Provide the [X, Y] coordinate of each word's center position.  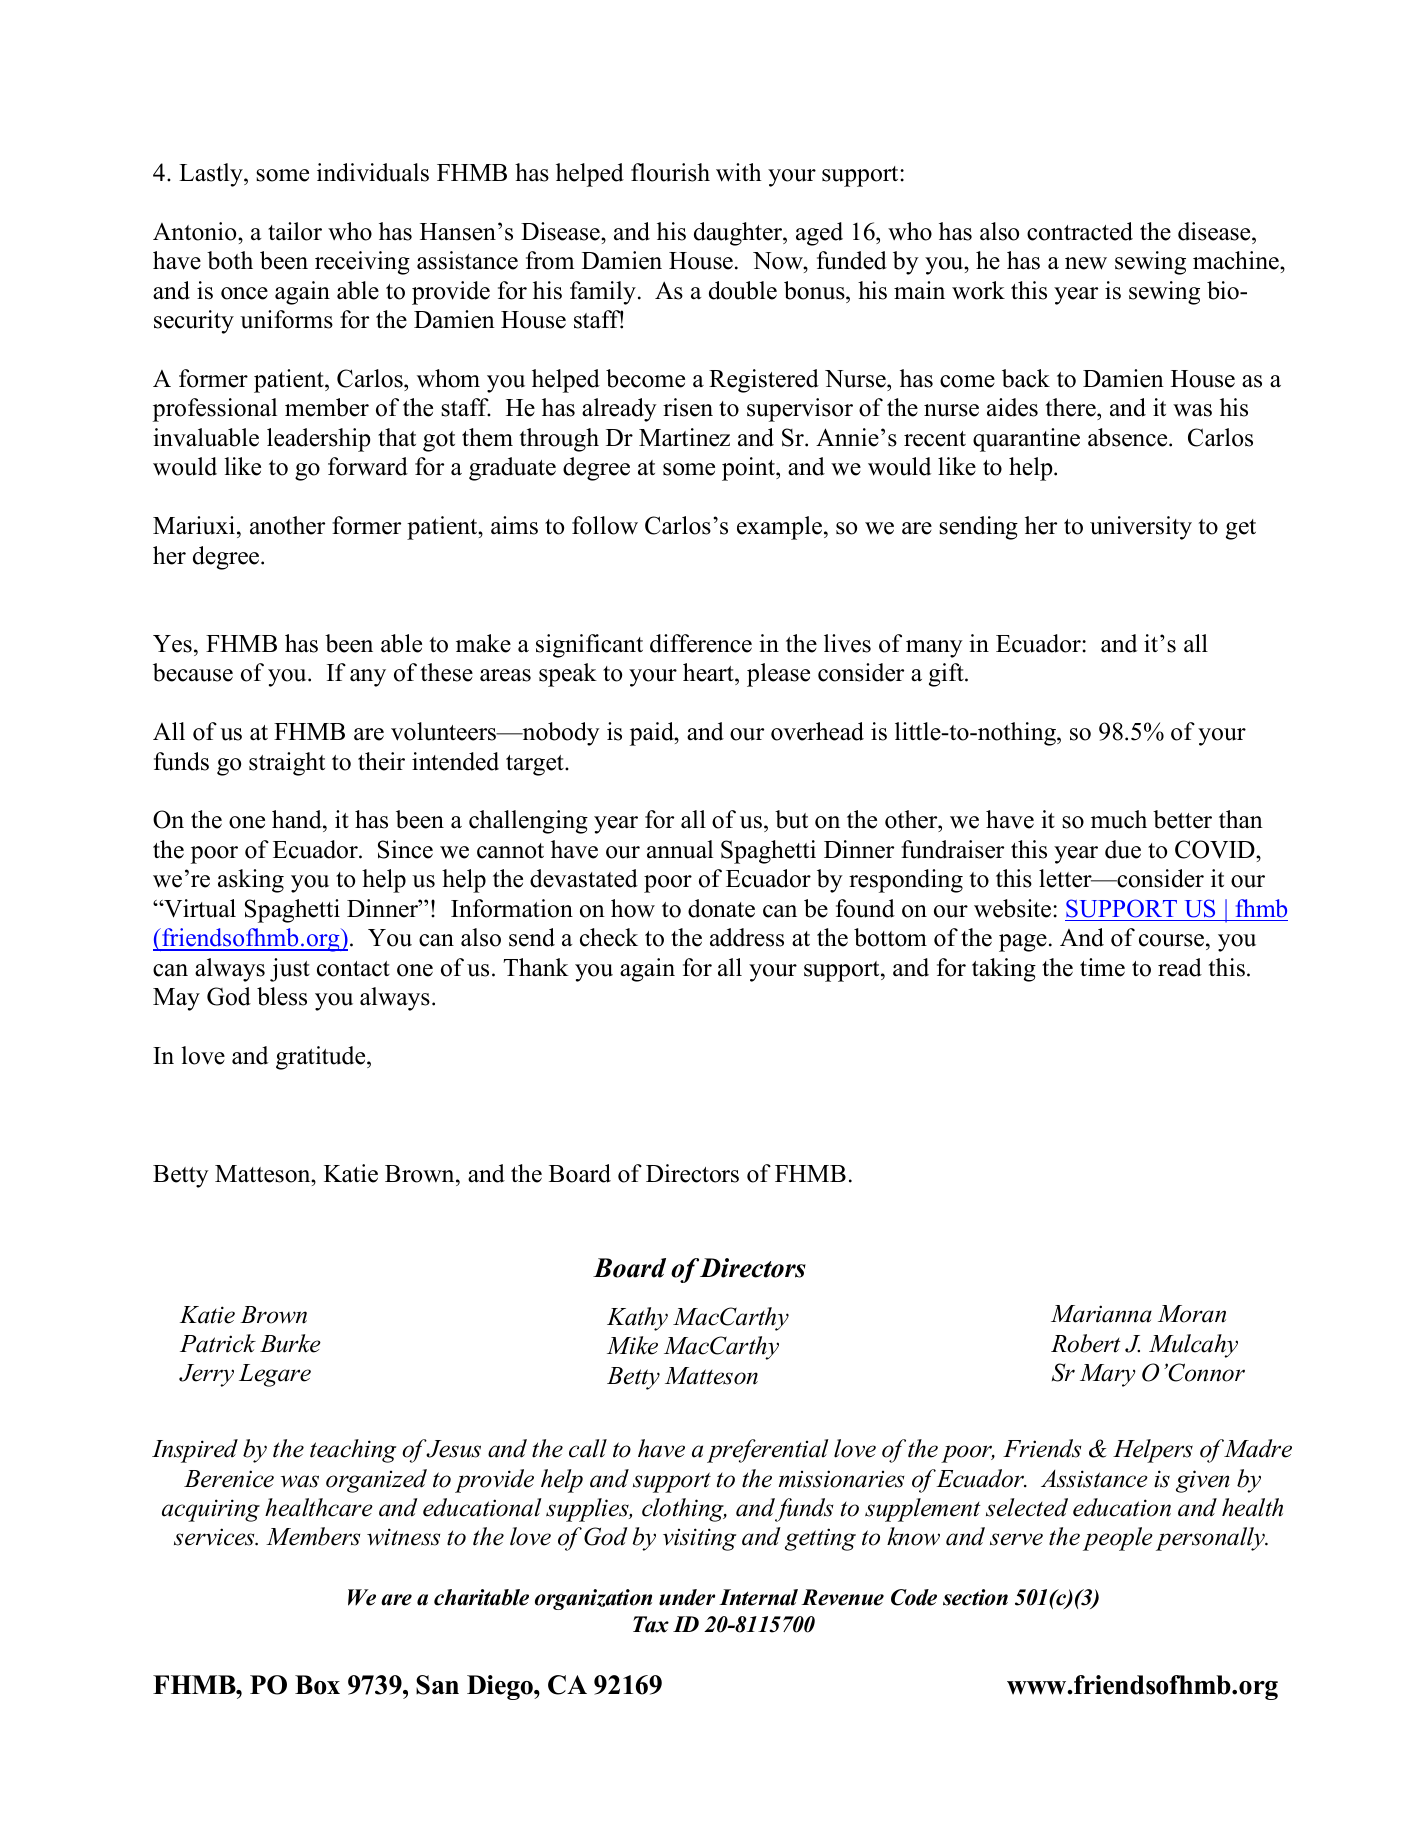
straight [287, 764]
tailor [295, 231]
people [1118, 1539]
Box [317, 1685]
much [1119, 819]
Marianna [1101, 1314]
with [739, 172]
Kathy [637, 1319]
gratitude [322, 1058]
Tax [651, 1624]
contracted [1080, 231]
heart [709, 674]
